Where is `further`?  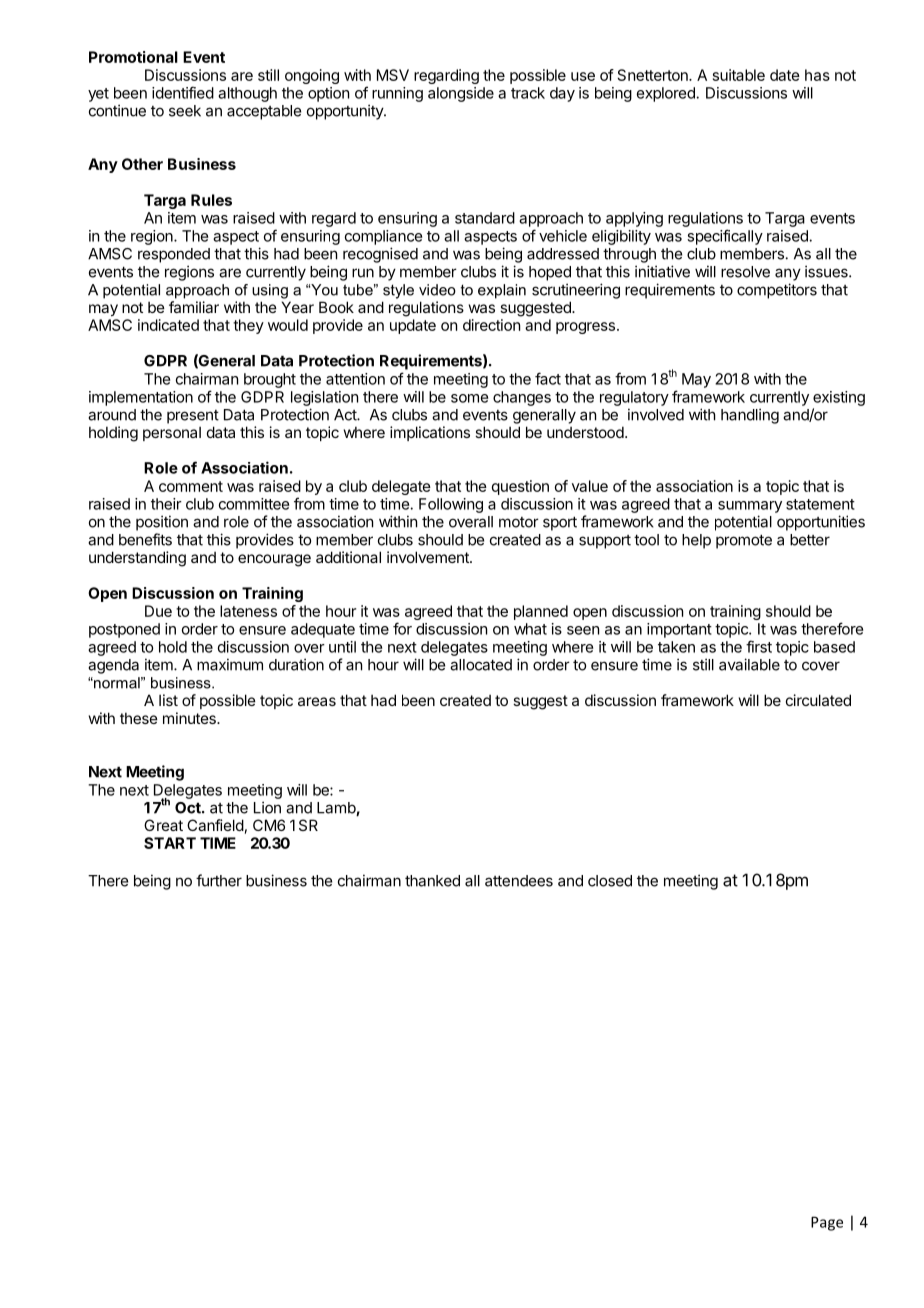
further is located at coordinates (219, 880).
